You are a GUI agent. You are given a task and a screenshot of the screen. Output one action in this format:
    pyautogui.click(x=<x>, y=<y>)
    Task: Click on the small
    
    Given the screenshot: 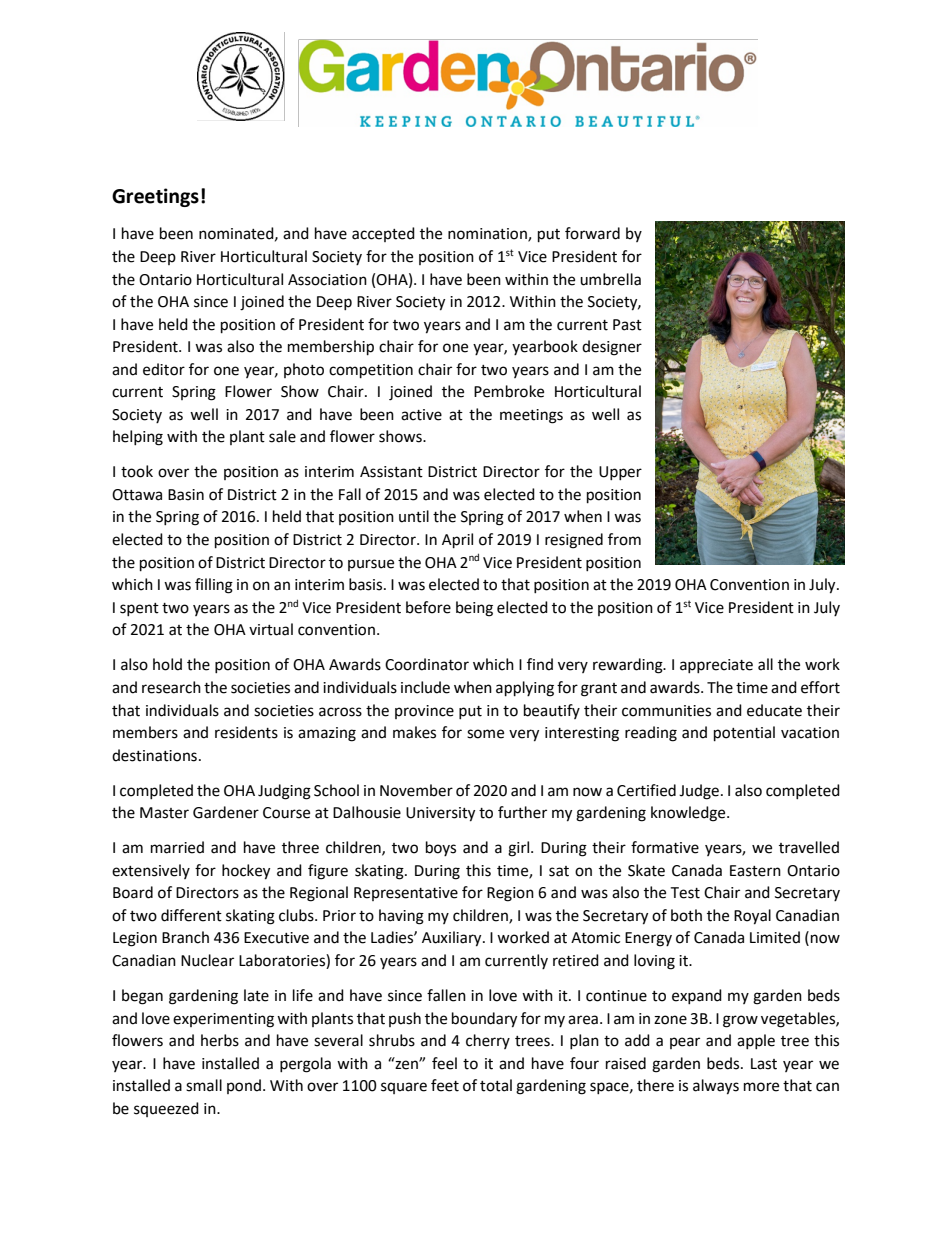 What is the action you would take?
    pyautogui.click(x=204, y=1085)
